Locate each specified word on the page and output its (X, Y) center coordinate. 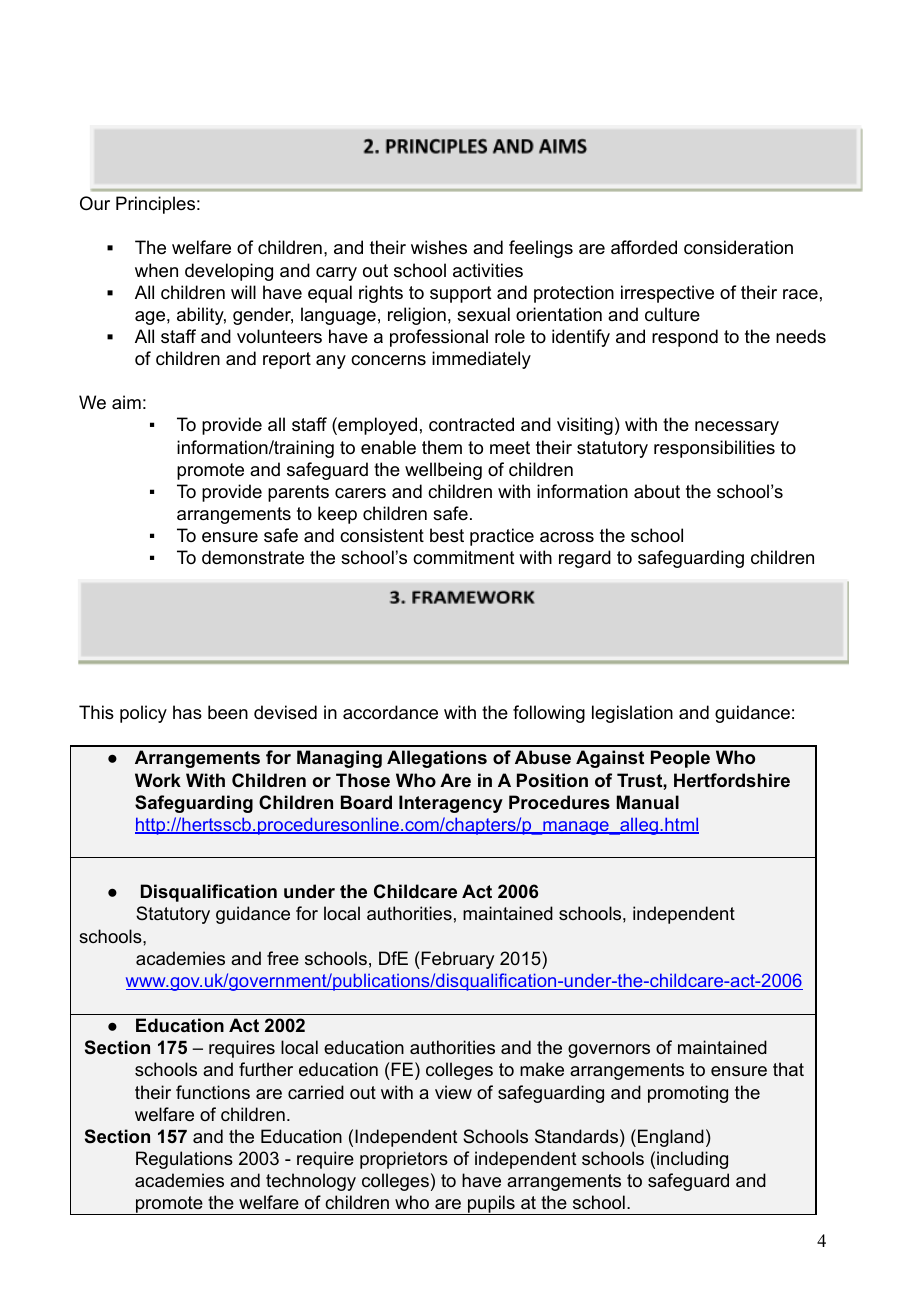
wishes (439, 247)
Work (158, 780)
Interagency (451, 804)
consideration (738, 247)
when (156, 270)
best (447, 535)
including (692, 1160)
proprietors (404, 1160)
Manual (648, 802)
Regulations (184, 1160)
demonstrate (253, 557)
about (657, 491)
